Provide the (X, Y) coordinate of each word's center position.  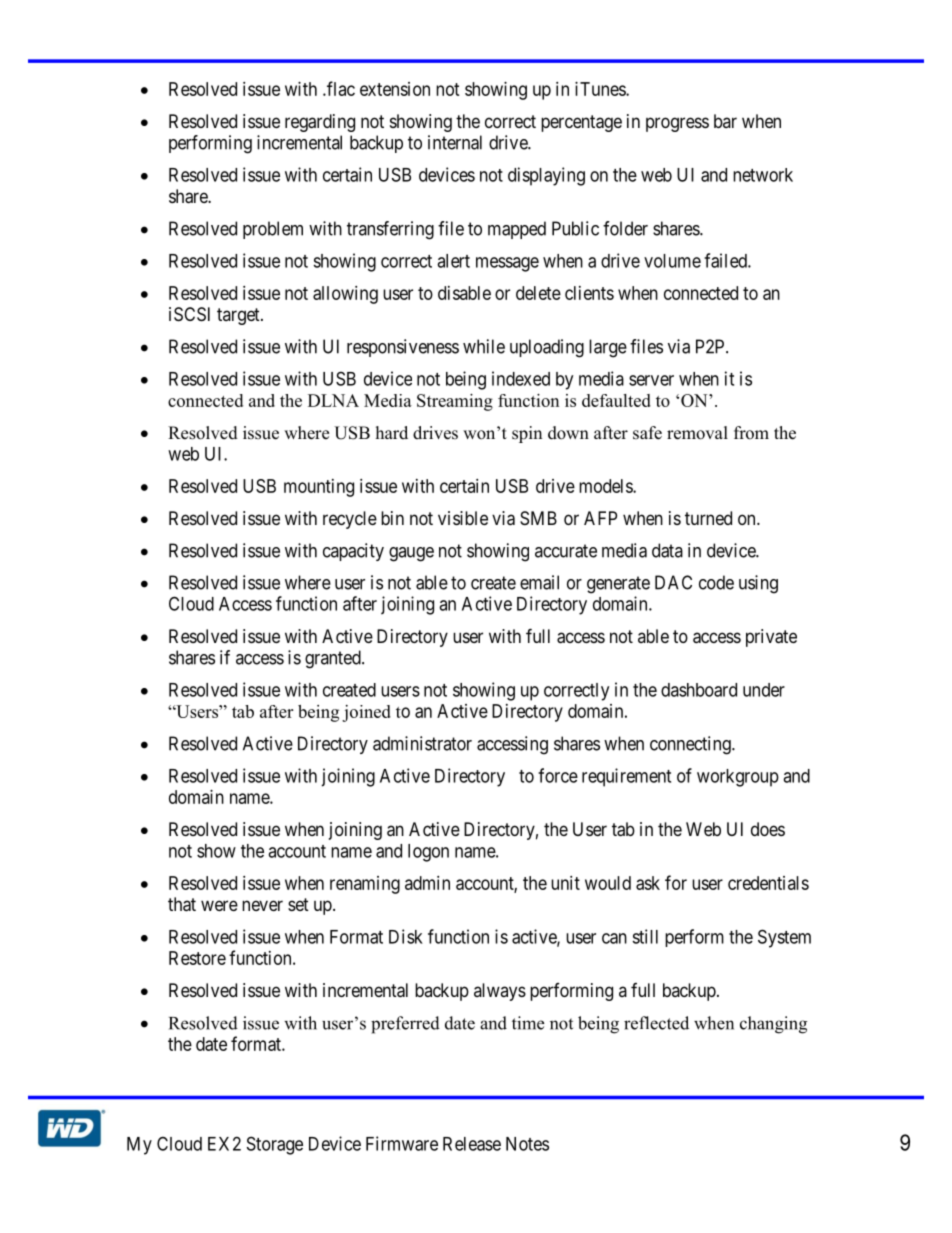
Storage (275, 1145)
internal (455, 142)
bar (725, 121)
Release (472, 1144)
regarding (320, 123)
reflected (656, 1023)
